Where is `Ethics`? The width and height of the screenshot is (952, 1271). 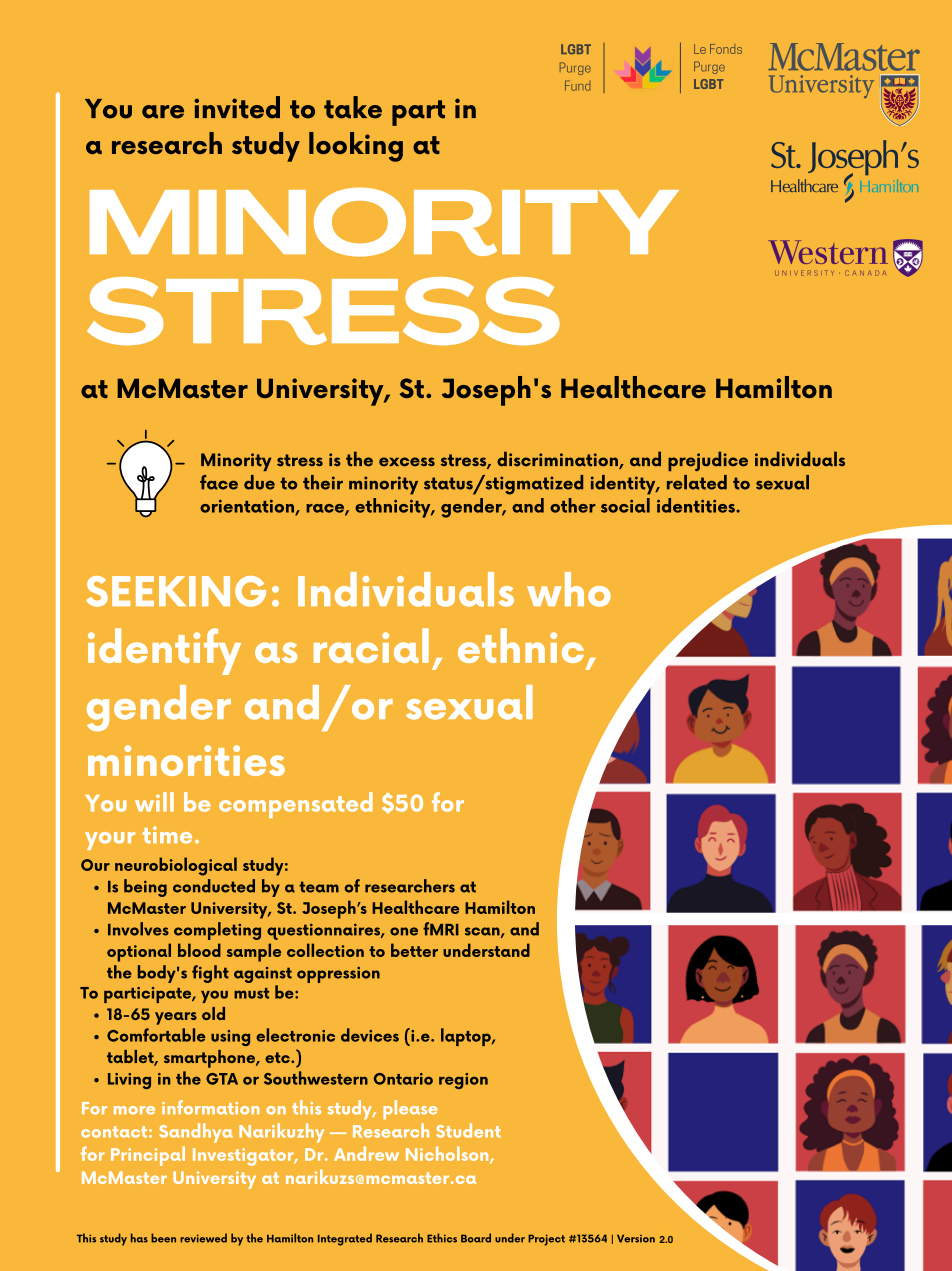 Ethics is located at coordinates (442, 1238).
